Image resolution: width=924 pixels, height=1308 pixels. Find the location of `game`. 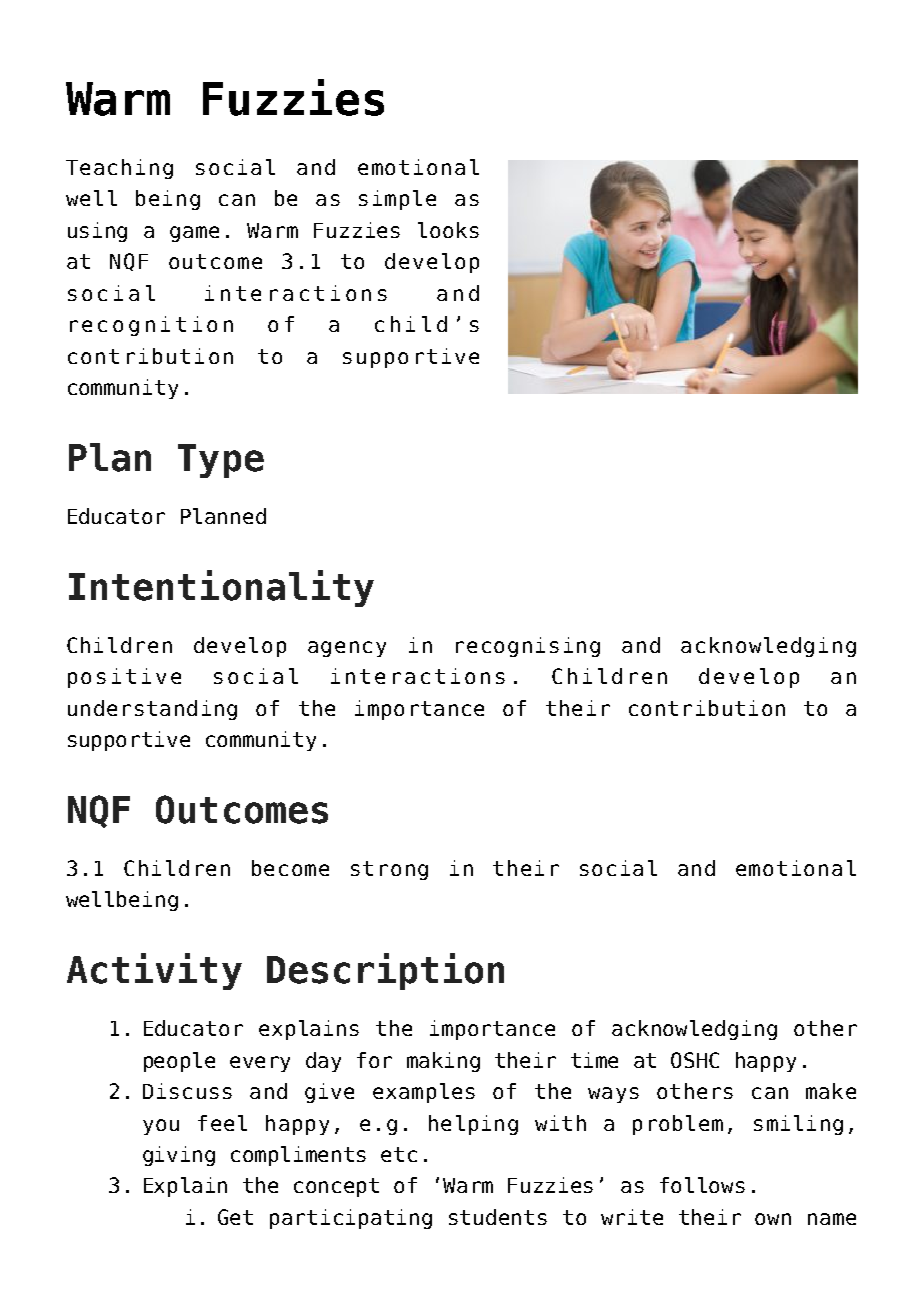

game is located at coordinates (194, 234).
